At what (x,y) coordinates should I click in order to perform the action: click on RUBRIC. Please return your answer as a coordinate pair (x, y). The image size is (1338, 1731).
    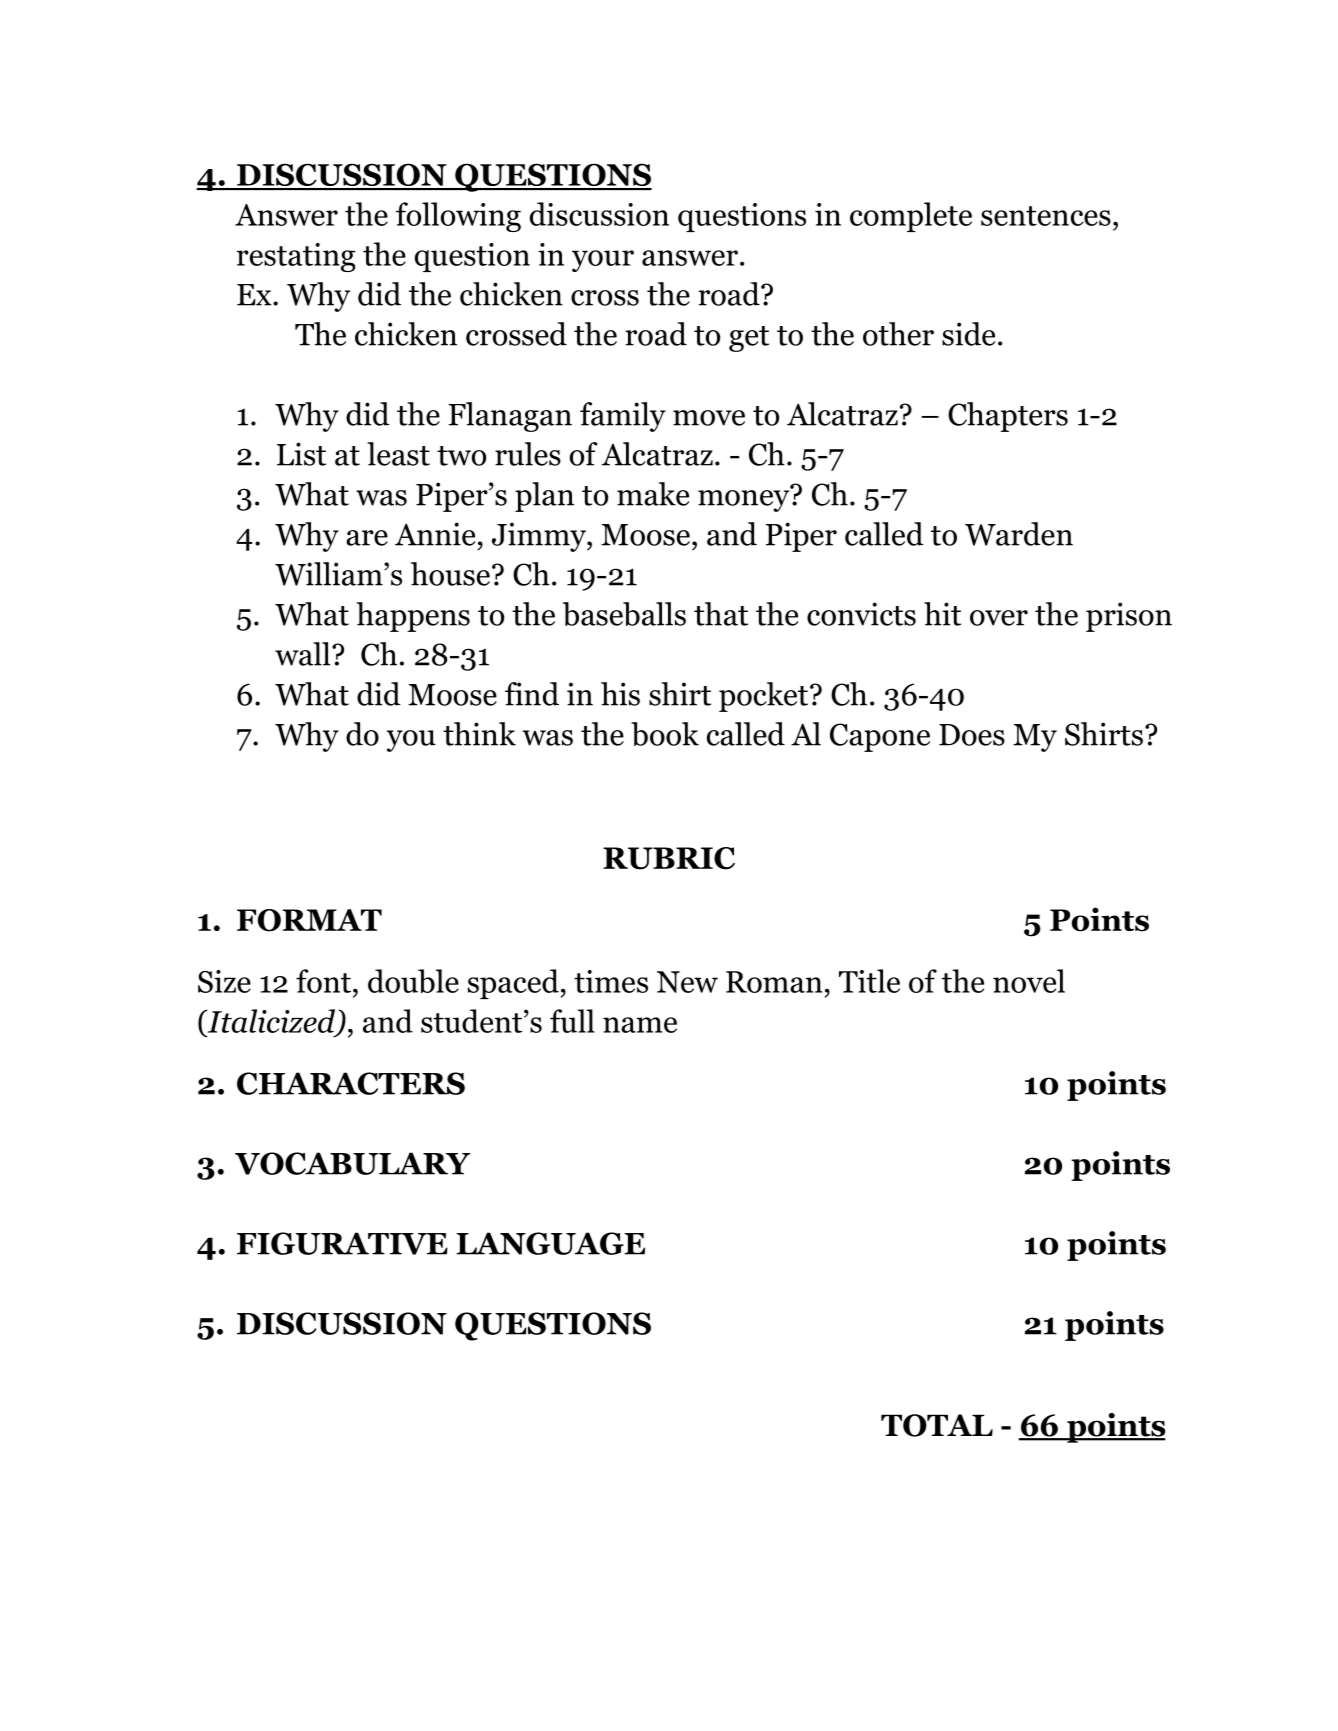
    Looking at the image, I should click on (669, 858).
